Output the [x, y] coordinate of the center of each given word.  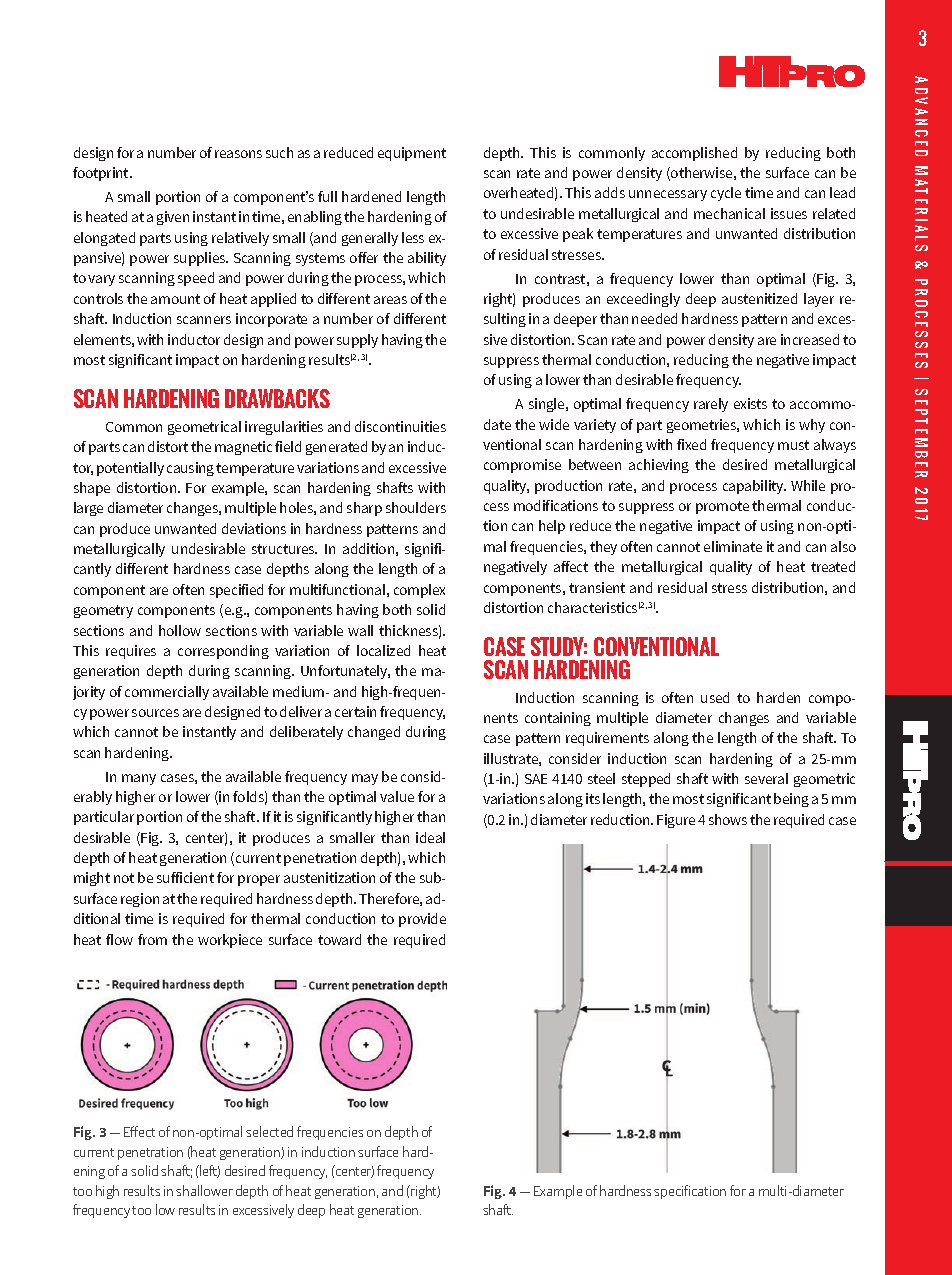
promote [722, 507]
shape [92, 489]
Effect [139, 1131]
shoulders [416, 507]
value [397, 796]
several [766, 778]
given [173, 218]
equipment [412, 154]
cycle [726, 194]
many [139, 779]
